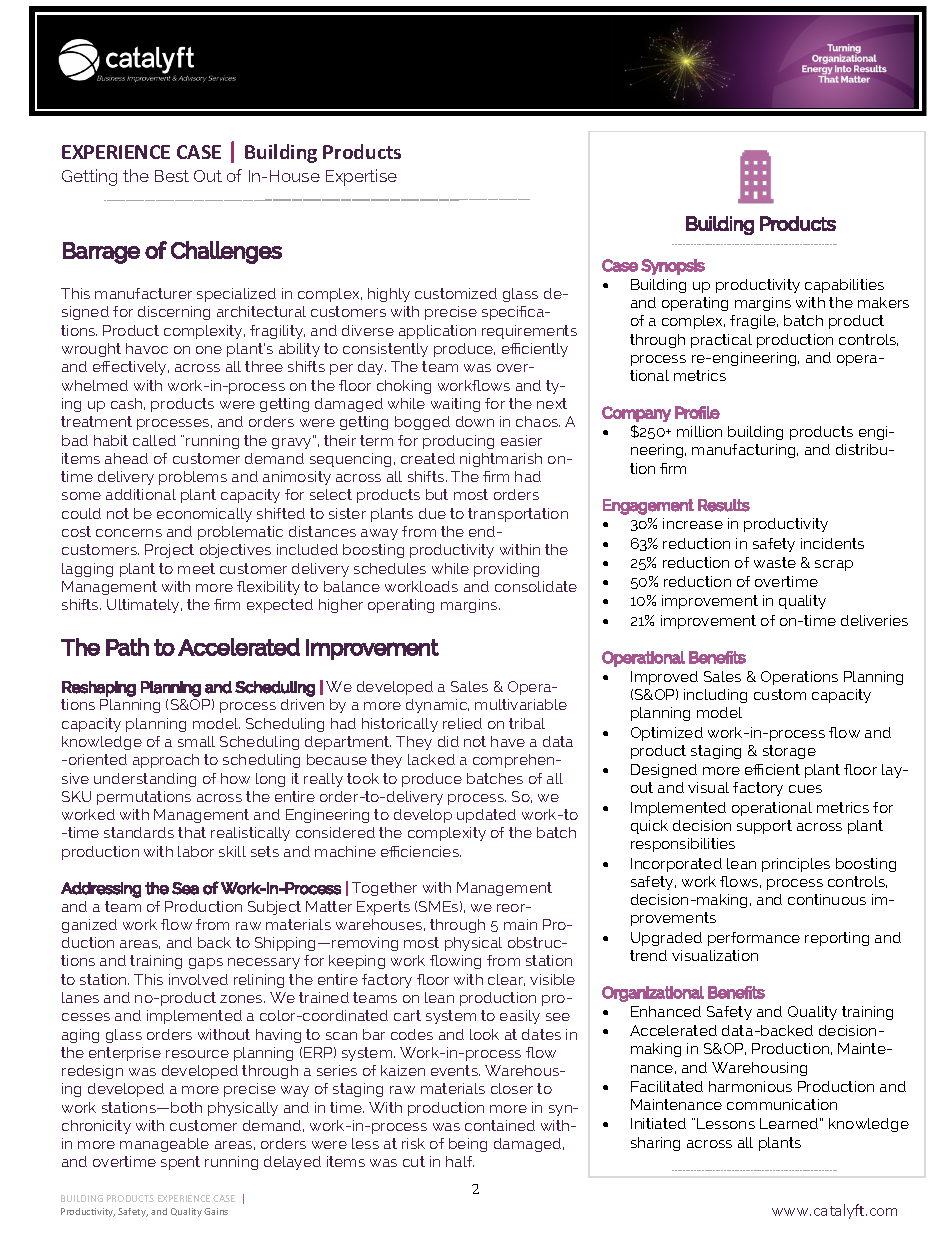 The image size is (952, 1233). I want to click on performance, so click(754, 939).
